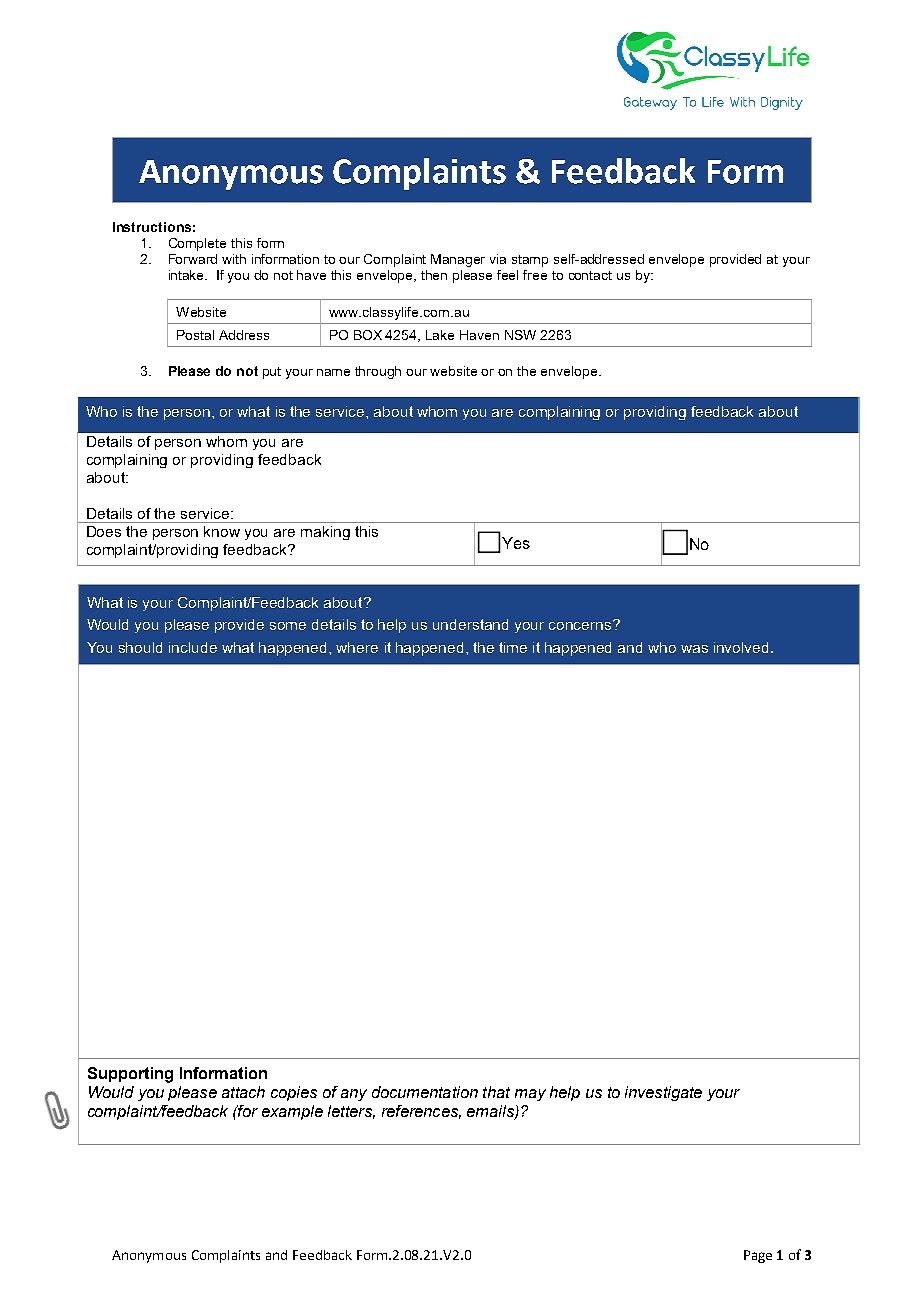 The width and height of the page is (924, 1308). What do you see at coordinates (188, 275) in the page?
I see `intake` at bounding box center [188, 275].
